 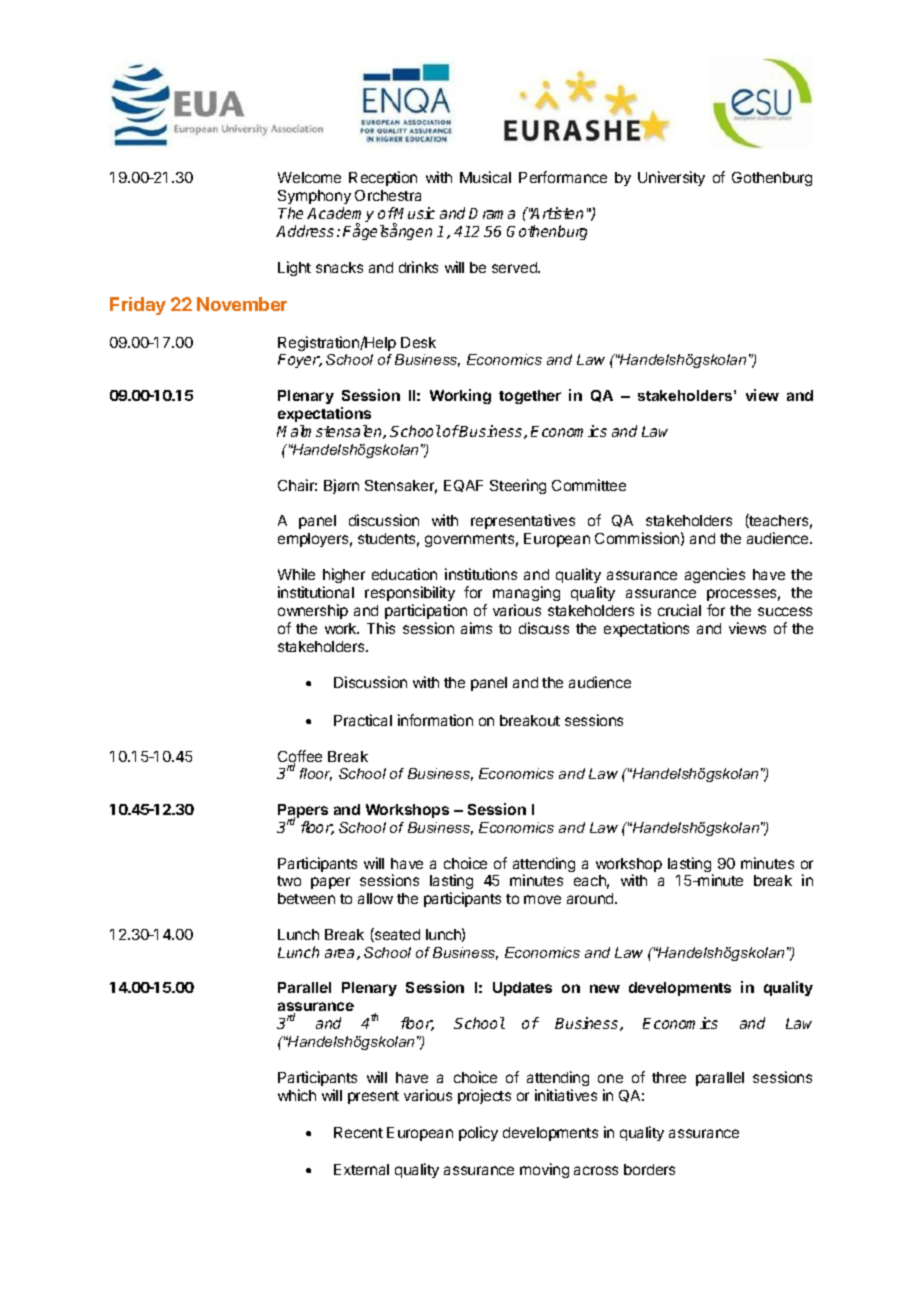 I want to click on agencies, so click(x=715, y=575).
